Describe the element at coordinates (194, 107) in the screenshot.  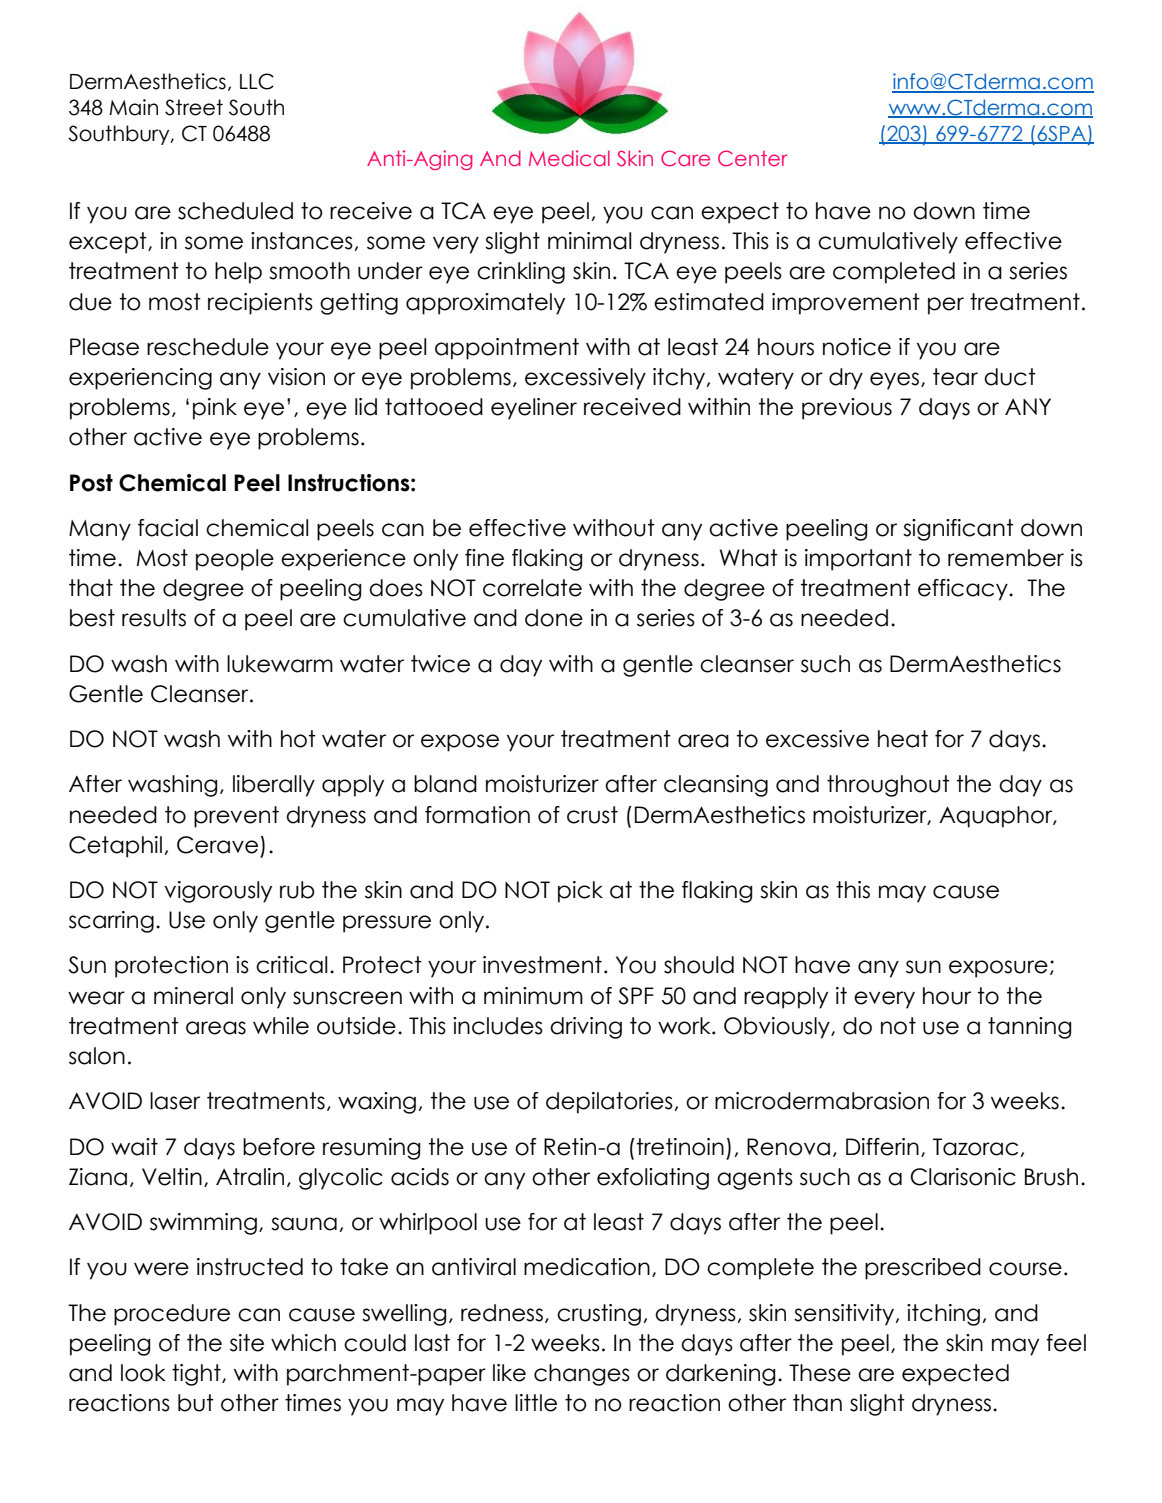
I see `Street` at that location.
